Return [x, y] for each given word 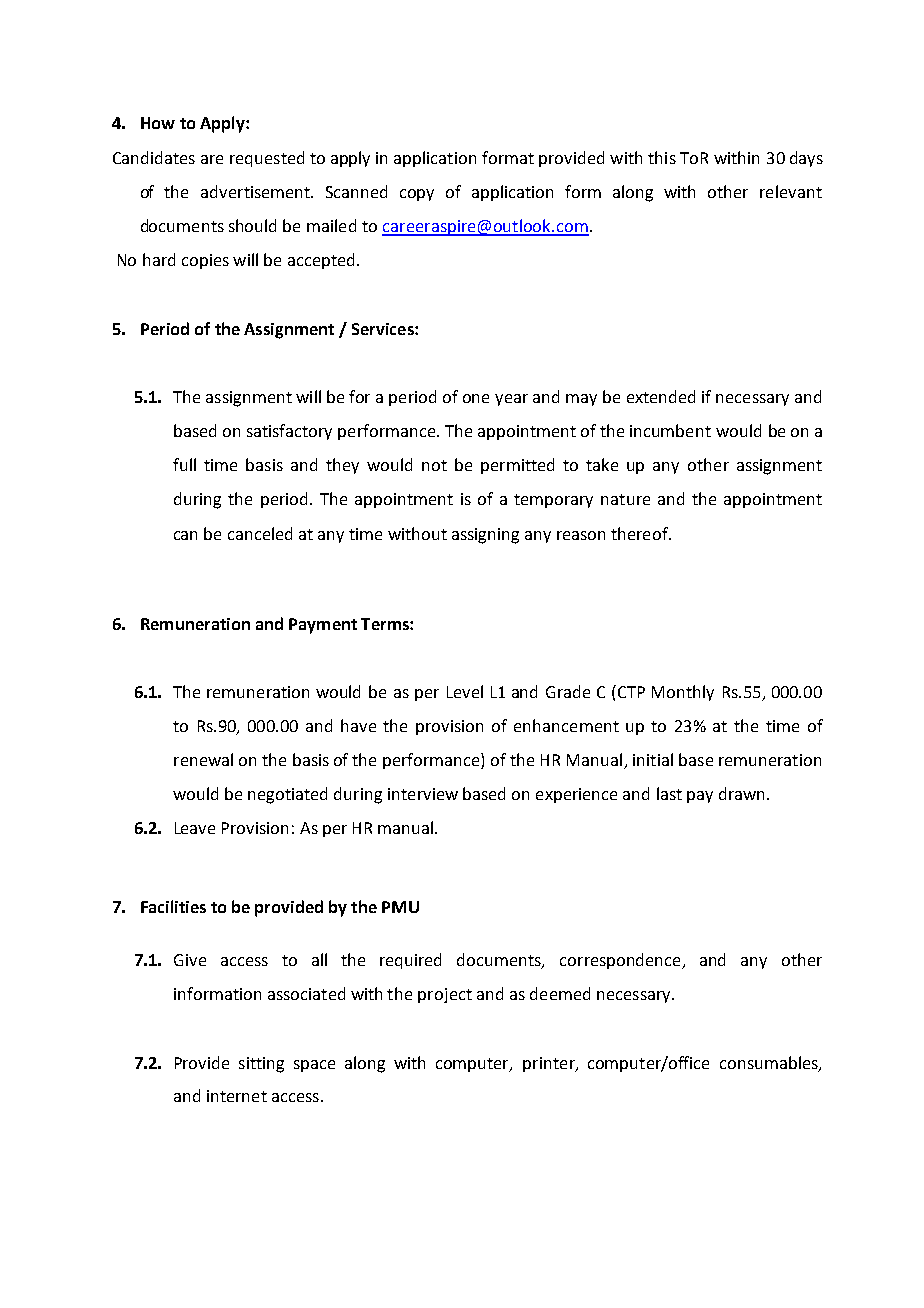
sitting [261, 1065]
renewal [203, 759]
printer [550, 1064]
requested [267, 159]
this [662, 157]
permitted [517, 466]
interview [423, 794]
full [184, 464]
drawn [741, 793]
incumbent [670, 430]
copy [417, 195]
